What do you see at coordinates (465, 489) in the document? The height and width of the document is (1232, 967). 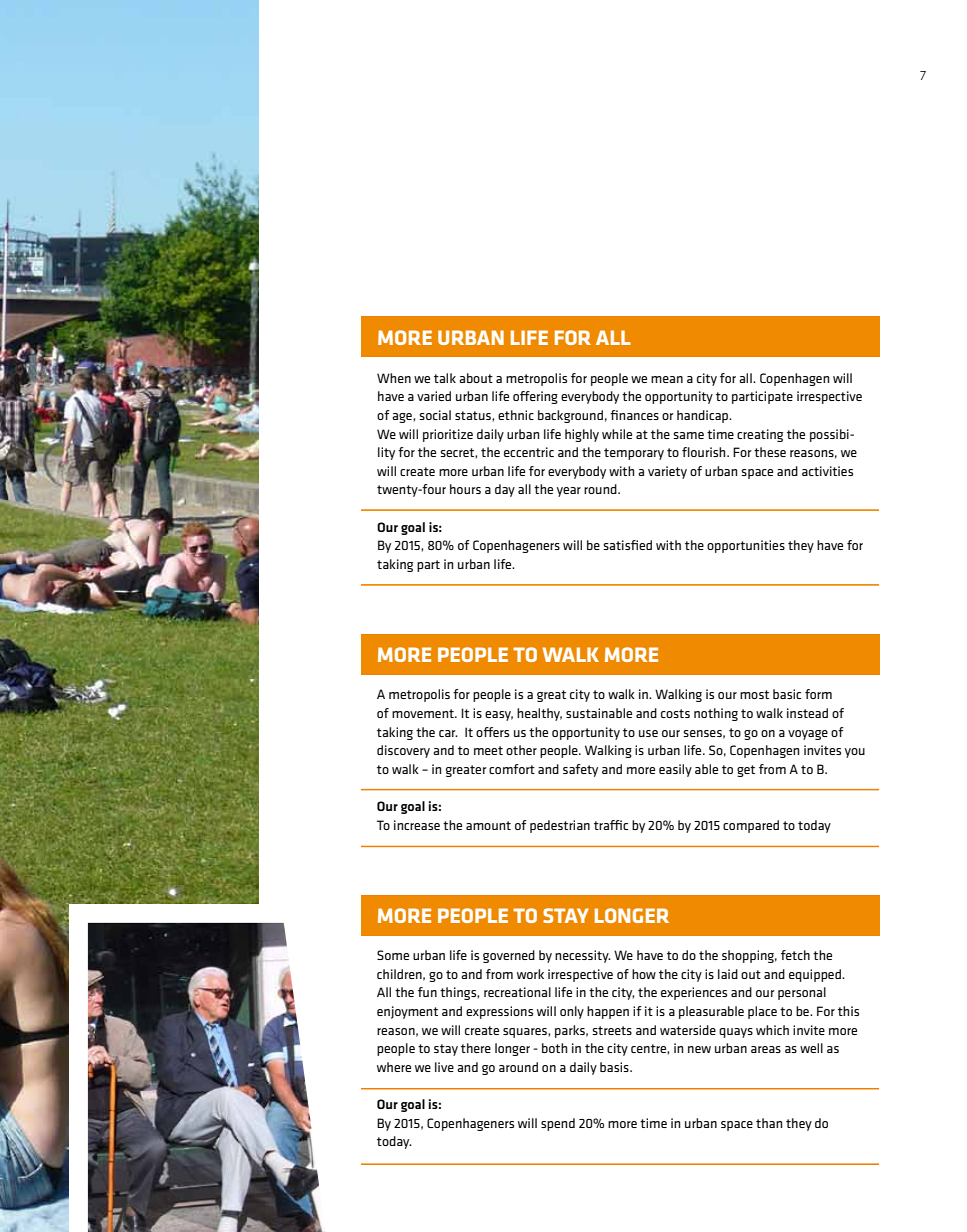 I see `hours` at bounding box center [465, 489].
